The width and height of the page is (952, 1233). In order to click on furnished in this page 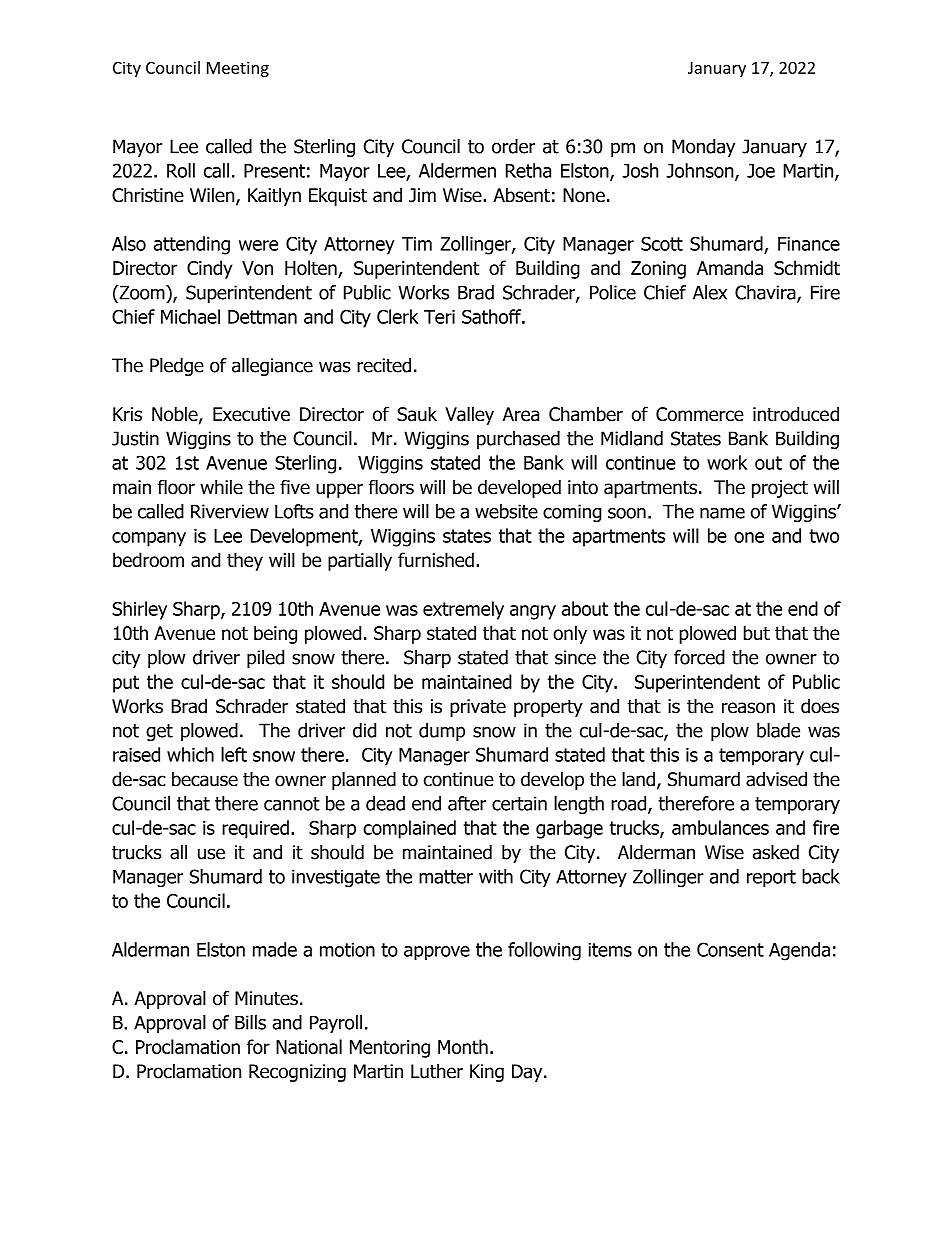, I will do `click(436, 559)`.
